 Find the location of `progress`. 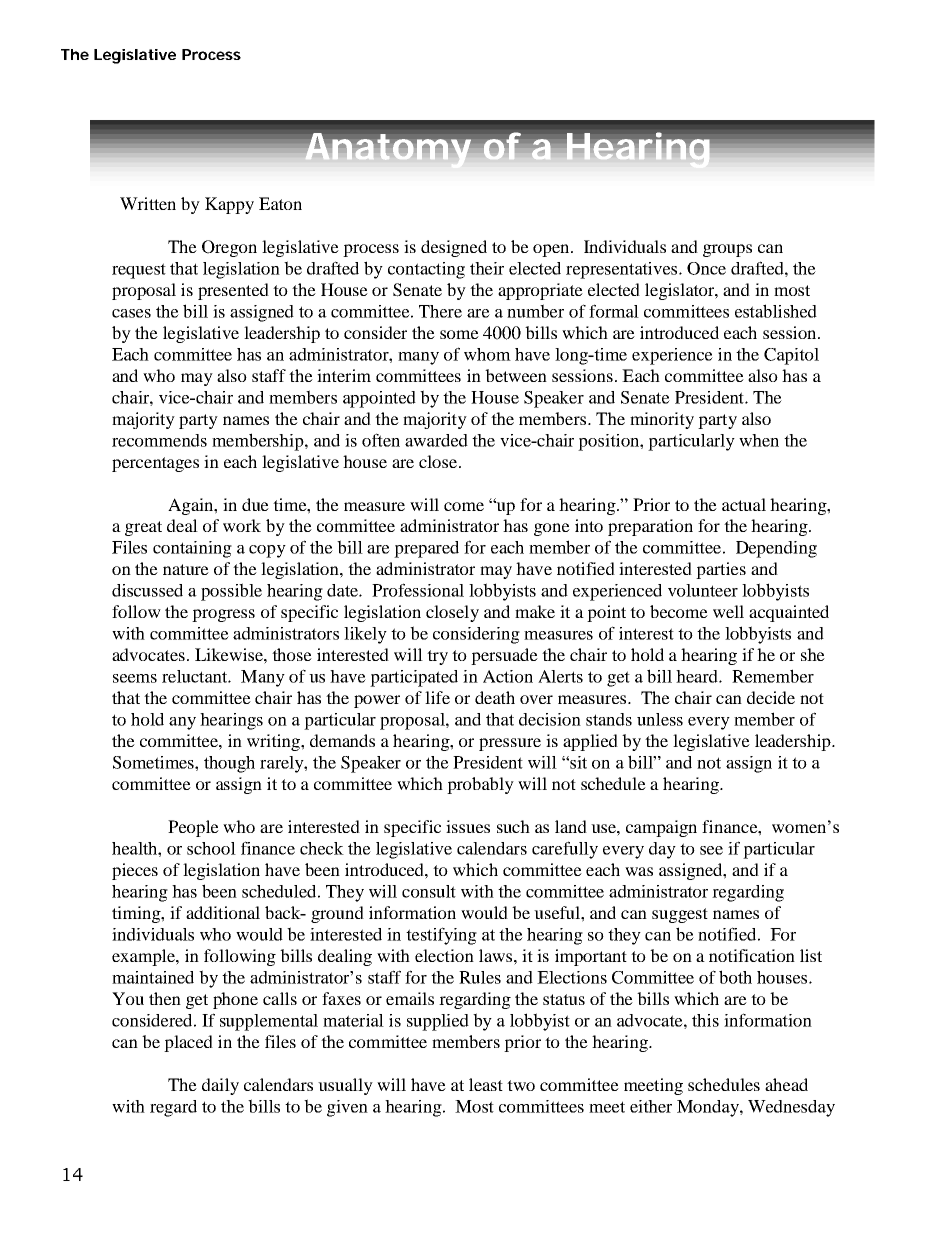

progress is located at coordinates (223, 615).
